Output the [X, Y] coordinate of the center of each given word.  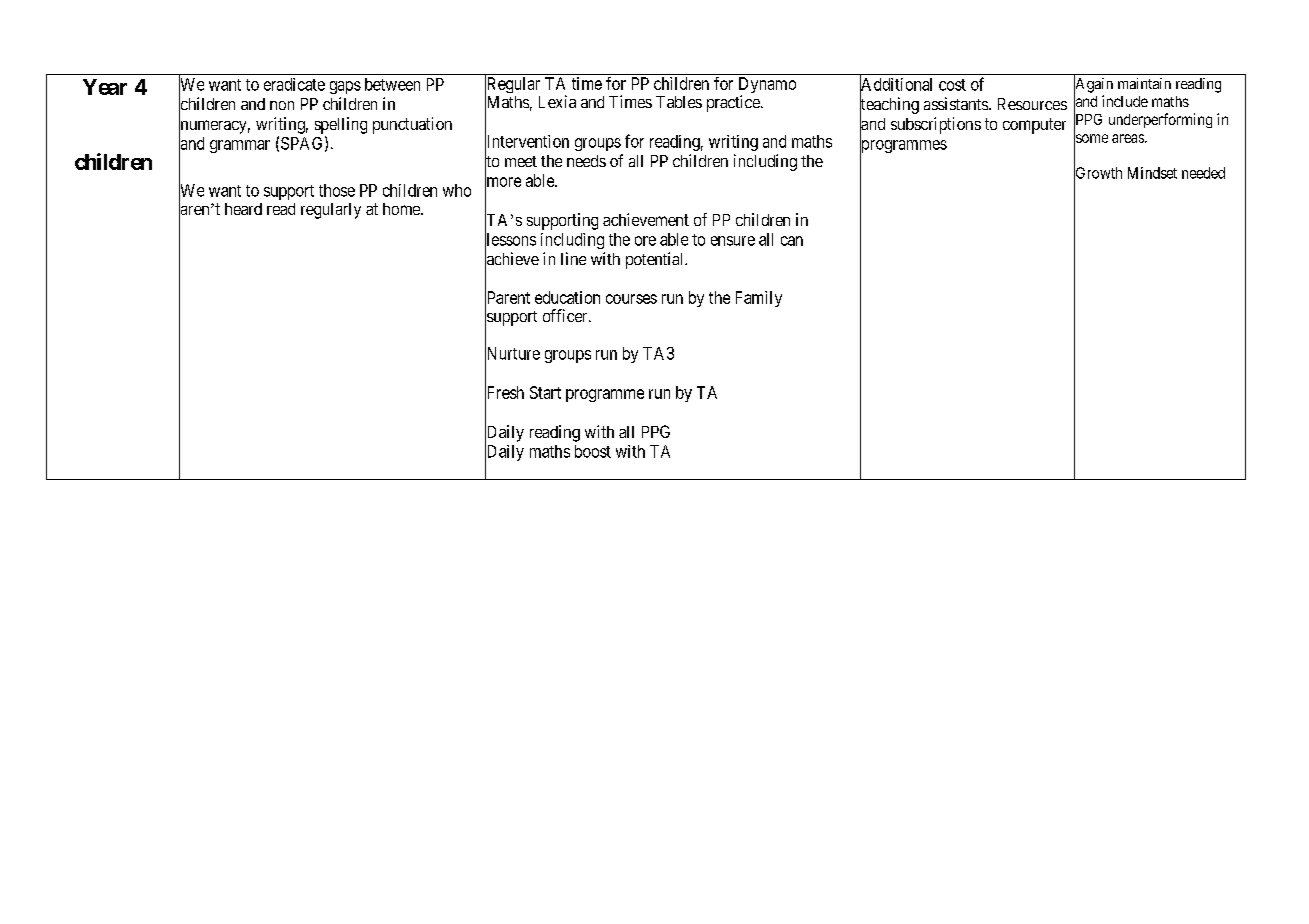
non [282, 105]
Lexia [557, 101]
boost [593, 451]
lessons [510, 239]
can [792, 241]
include [1125, 101]
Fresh [504, 393]
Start [545, 392]
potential [656, 260]
